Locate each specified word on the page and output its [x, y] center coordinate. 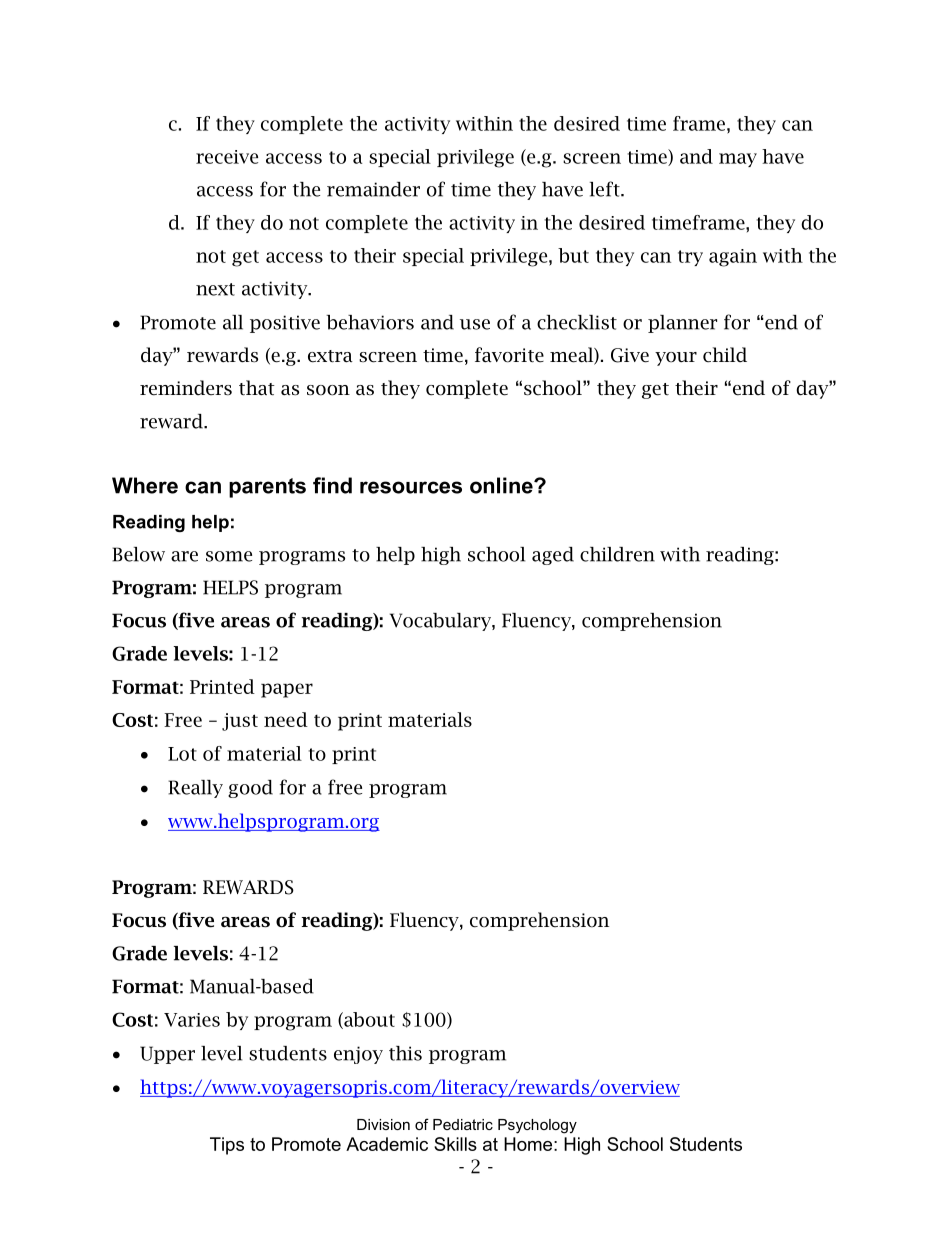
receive [227, 157]
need [286, 719]
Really [195, 789]
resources [411, 487]
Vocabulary [441, 622]
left [606, 189]
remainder [373, 189]
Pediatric [463, 1124]
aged [553, 556]
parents [267, 488]
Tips [227, 1146]
